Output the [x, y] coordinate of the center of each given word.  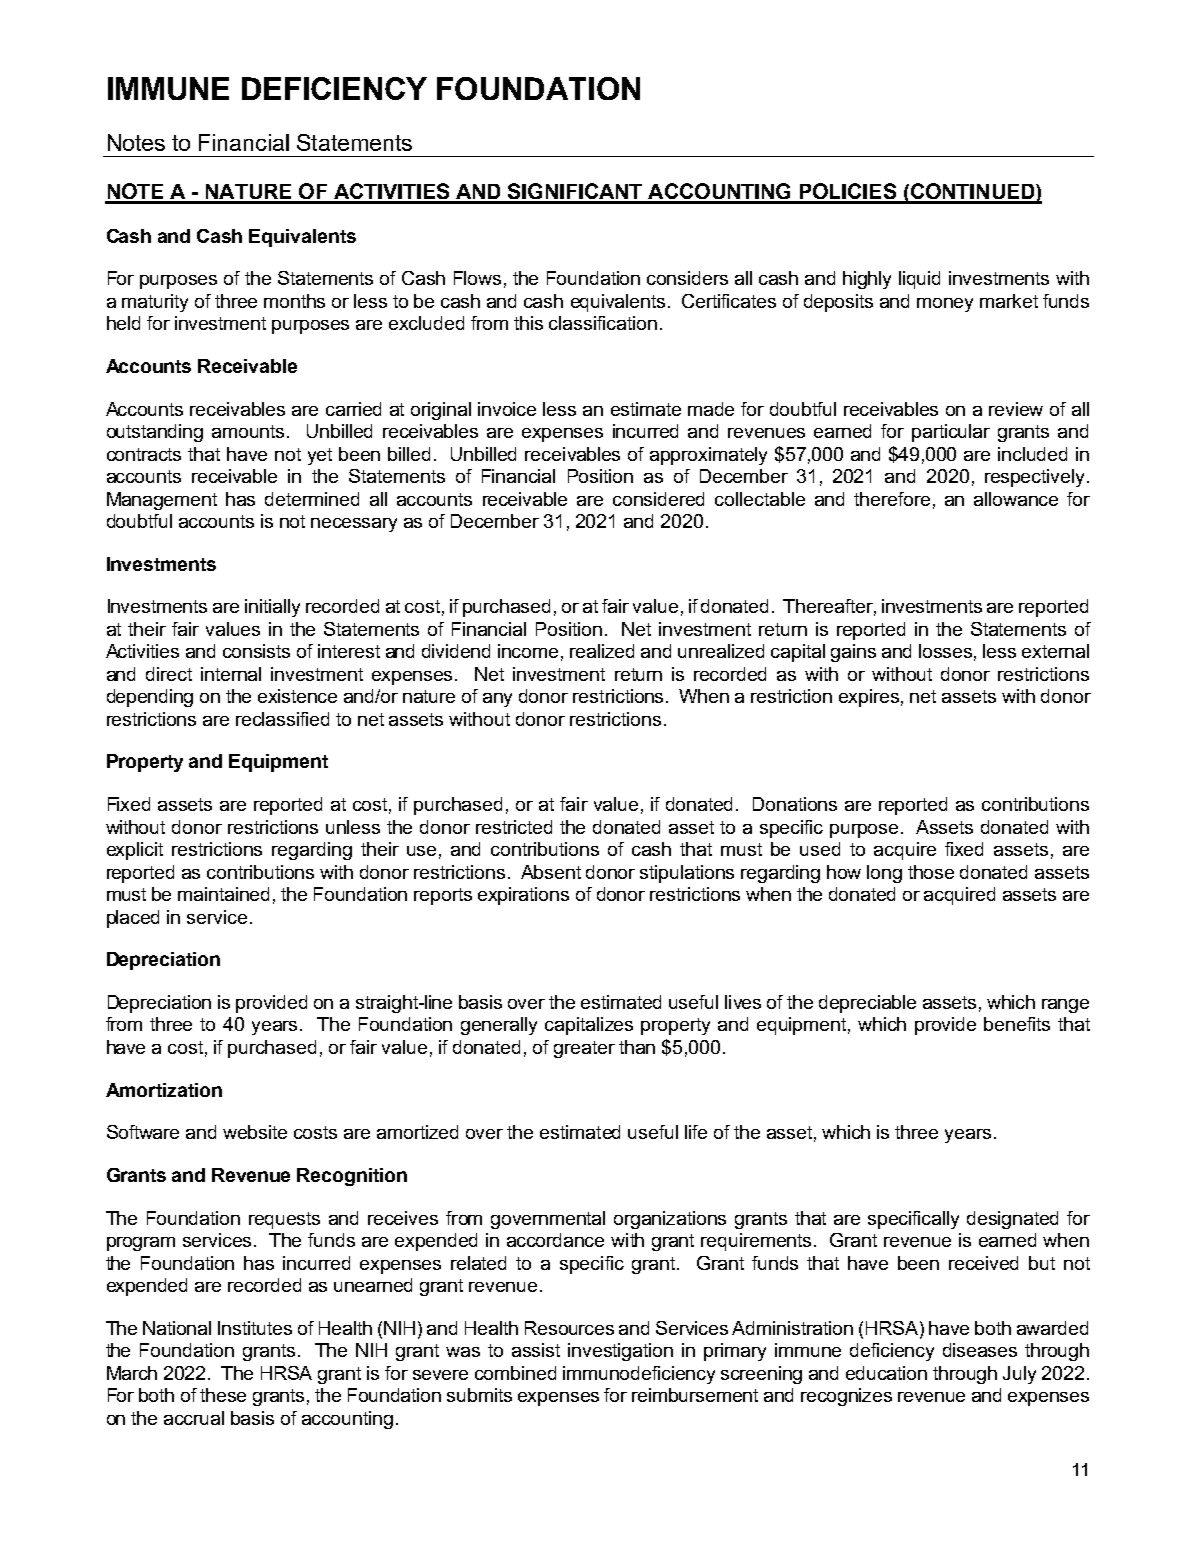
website [255, 1132]
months [294, 301]
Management [162, 501]
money [945, 305]
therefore [892, 499]
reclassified [282, 719]
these [223, 1395]
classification [603, 323]
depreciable [867, 1004]
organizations [670, 1220]
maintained [223, 894]
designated [1012, 1220]
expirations [523, 896]
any [497, 700]
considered [658, 499]
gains [853, 653]
